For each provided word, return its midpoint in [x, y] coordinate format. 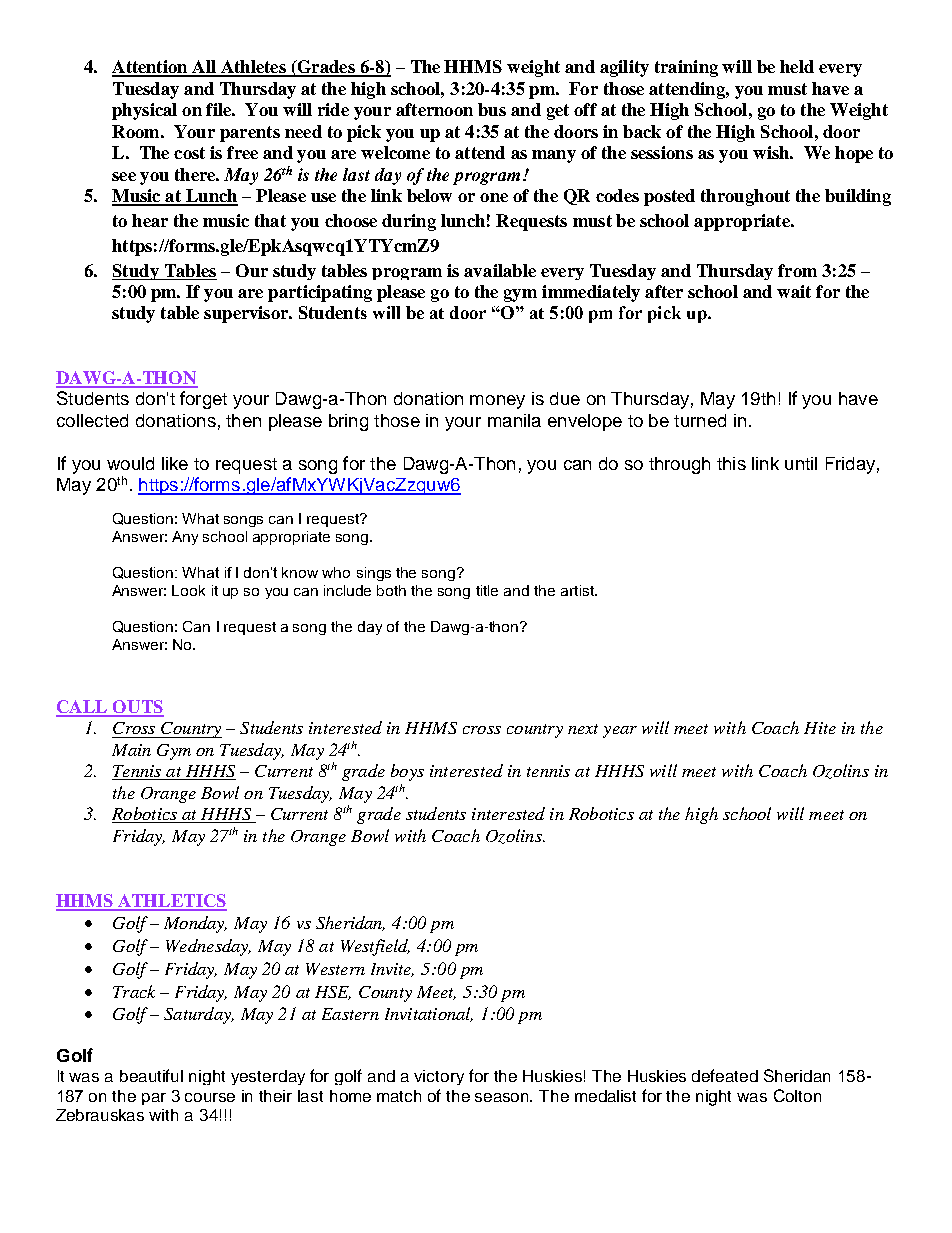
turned [700, 420]
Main [131, 750]
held [797, 66]
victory [439, 1077]
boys [407, 772]
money [497, 402]
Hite [820, 728]
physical [144, 111]
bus [492, 109]
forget [203, 400]
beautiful [151, 1075]
